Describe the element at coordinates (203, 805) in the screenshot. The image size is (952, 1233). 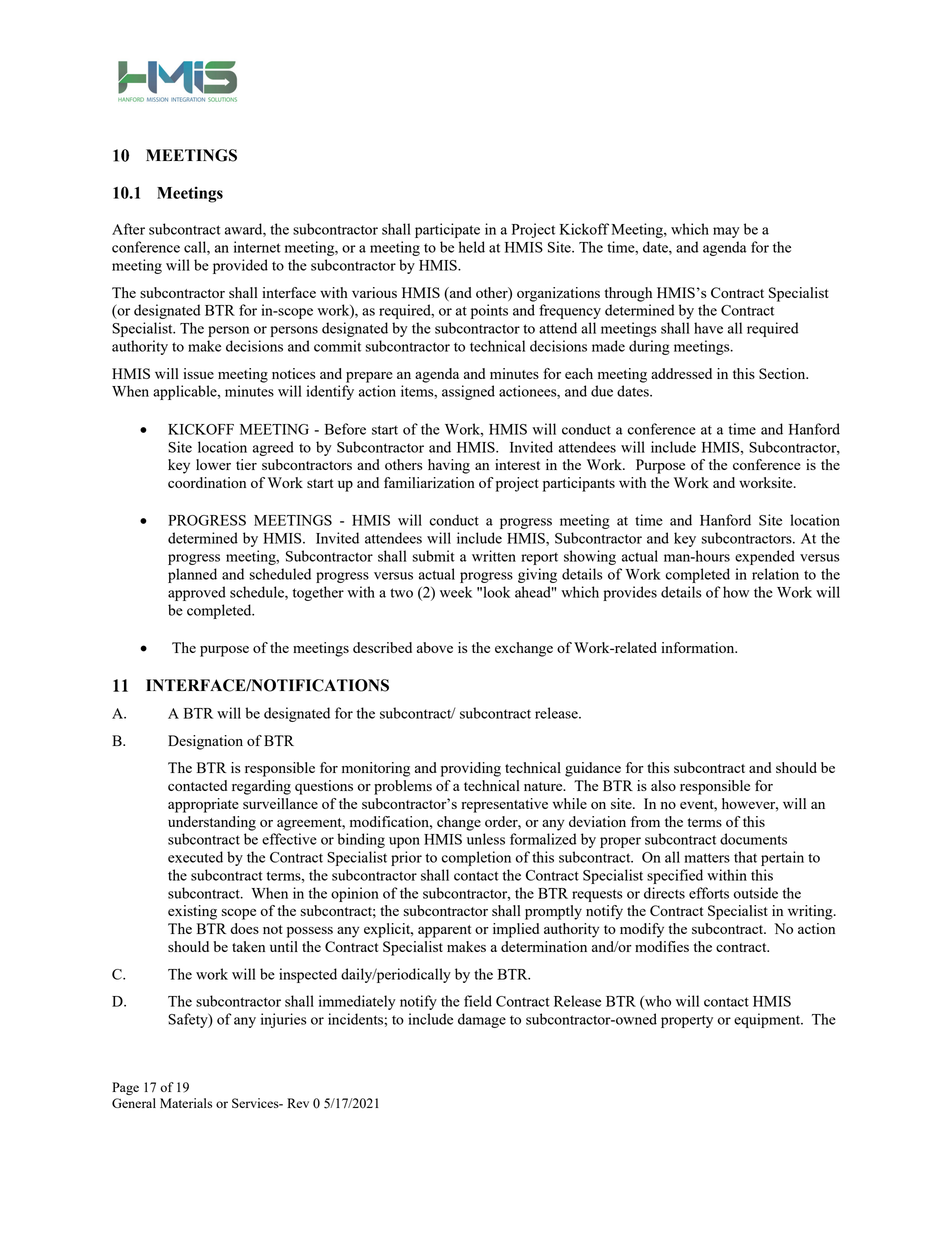
I see `appropriate` at that location.
